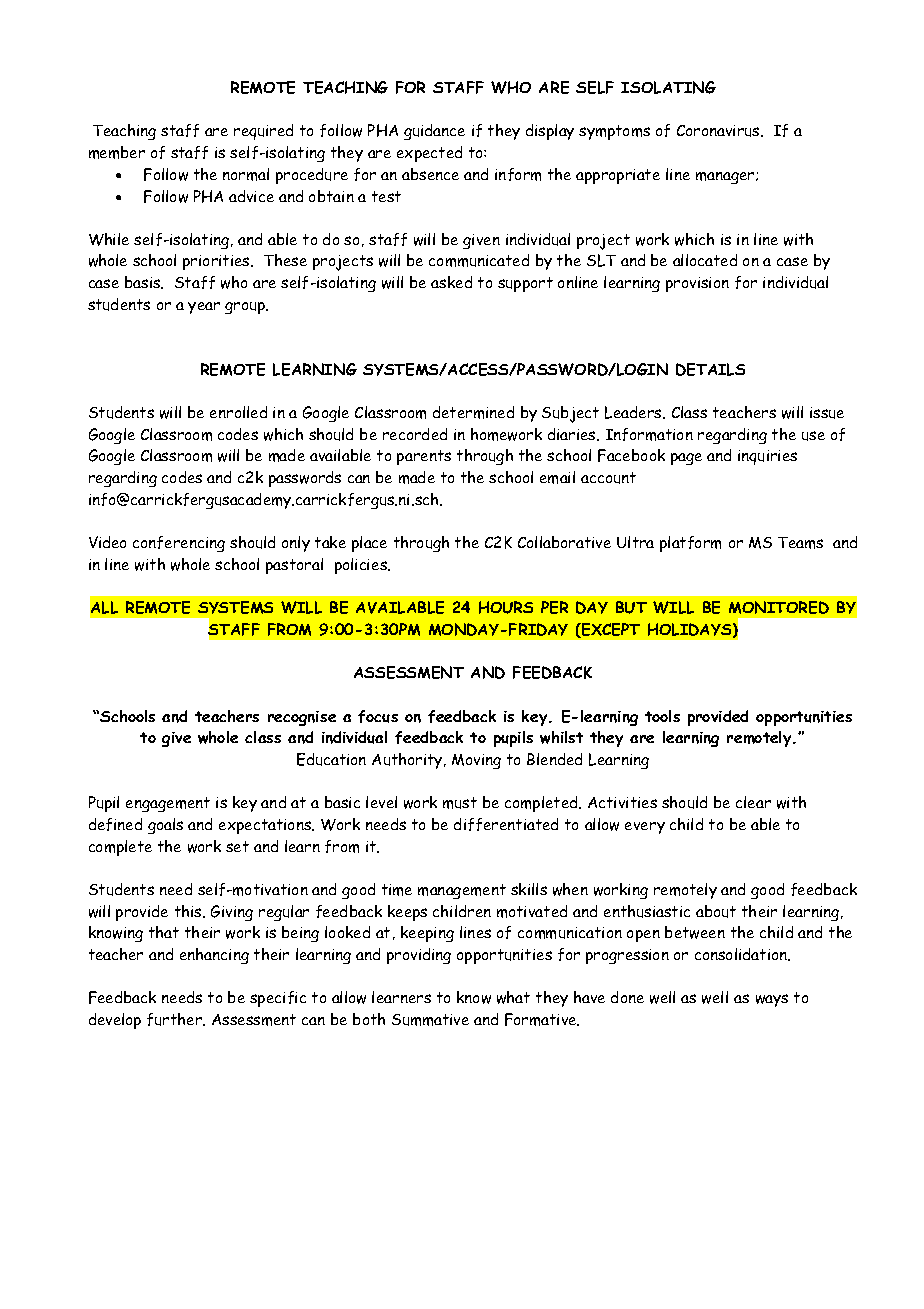 The image size is (924, 1309). Describe the element at coordinates (513, 997) in the screenshot. I see `what` at that location.
